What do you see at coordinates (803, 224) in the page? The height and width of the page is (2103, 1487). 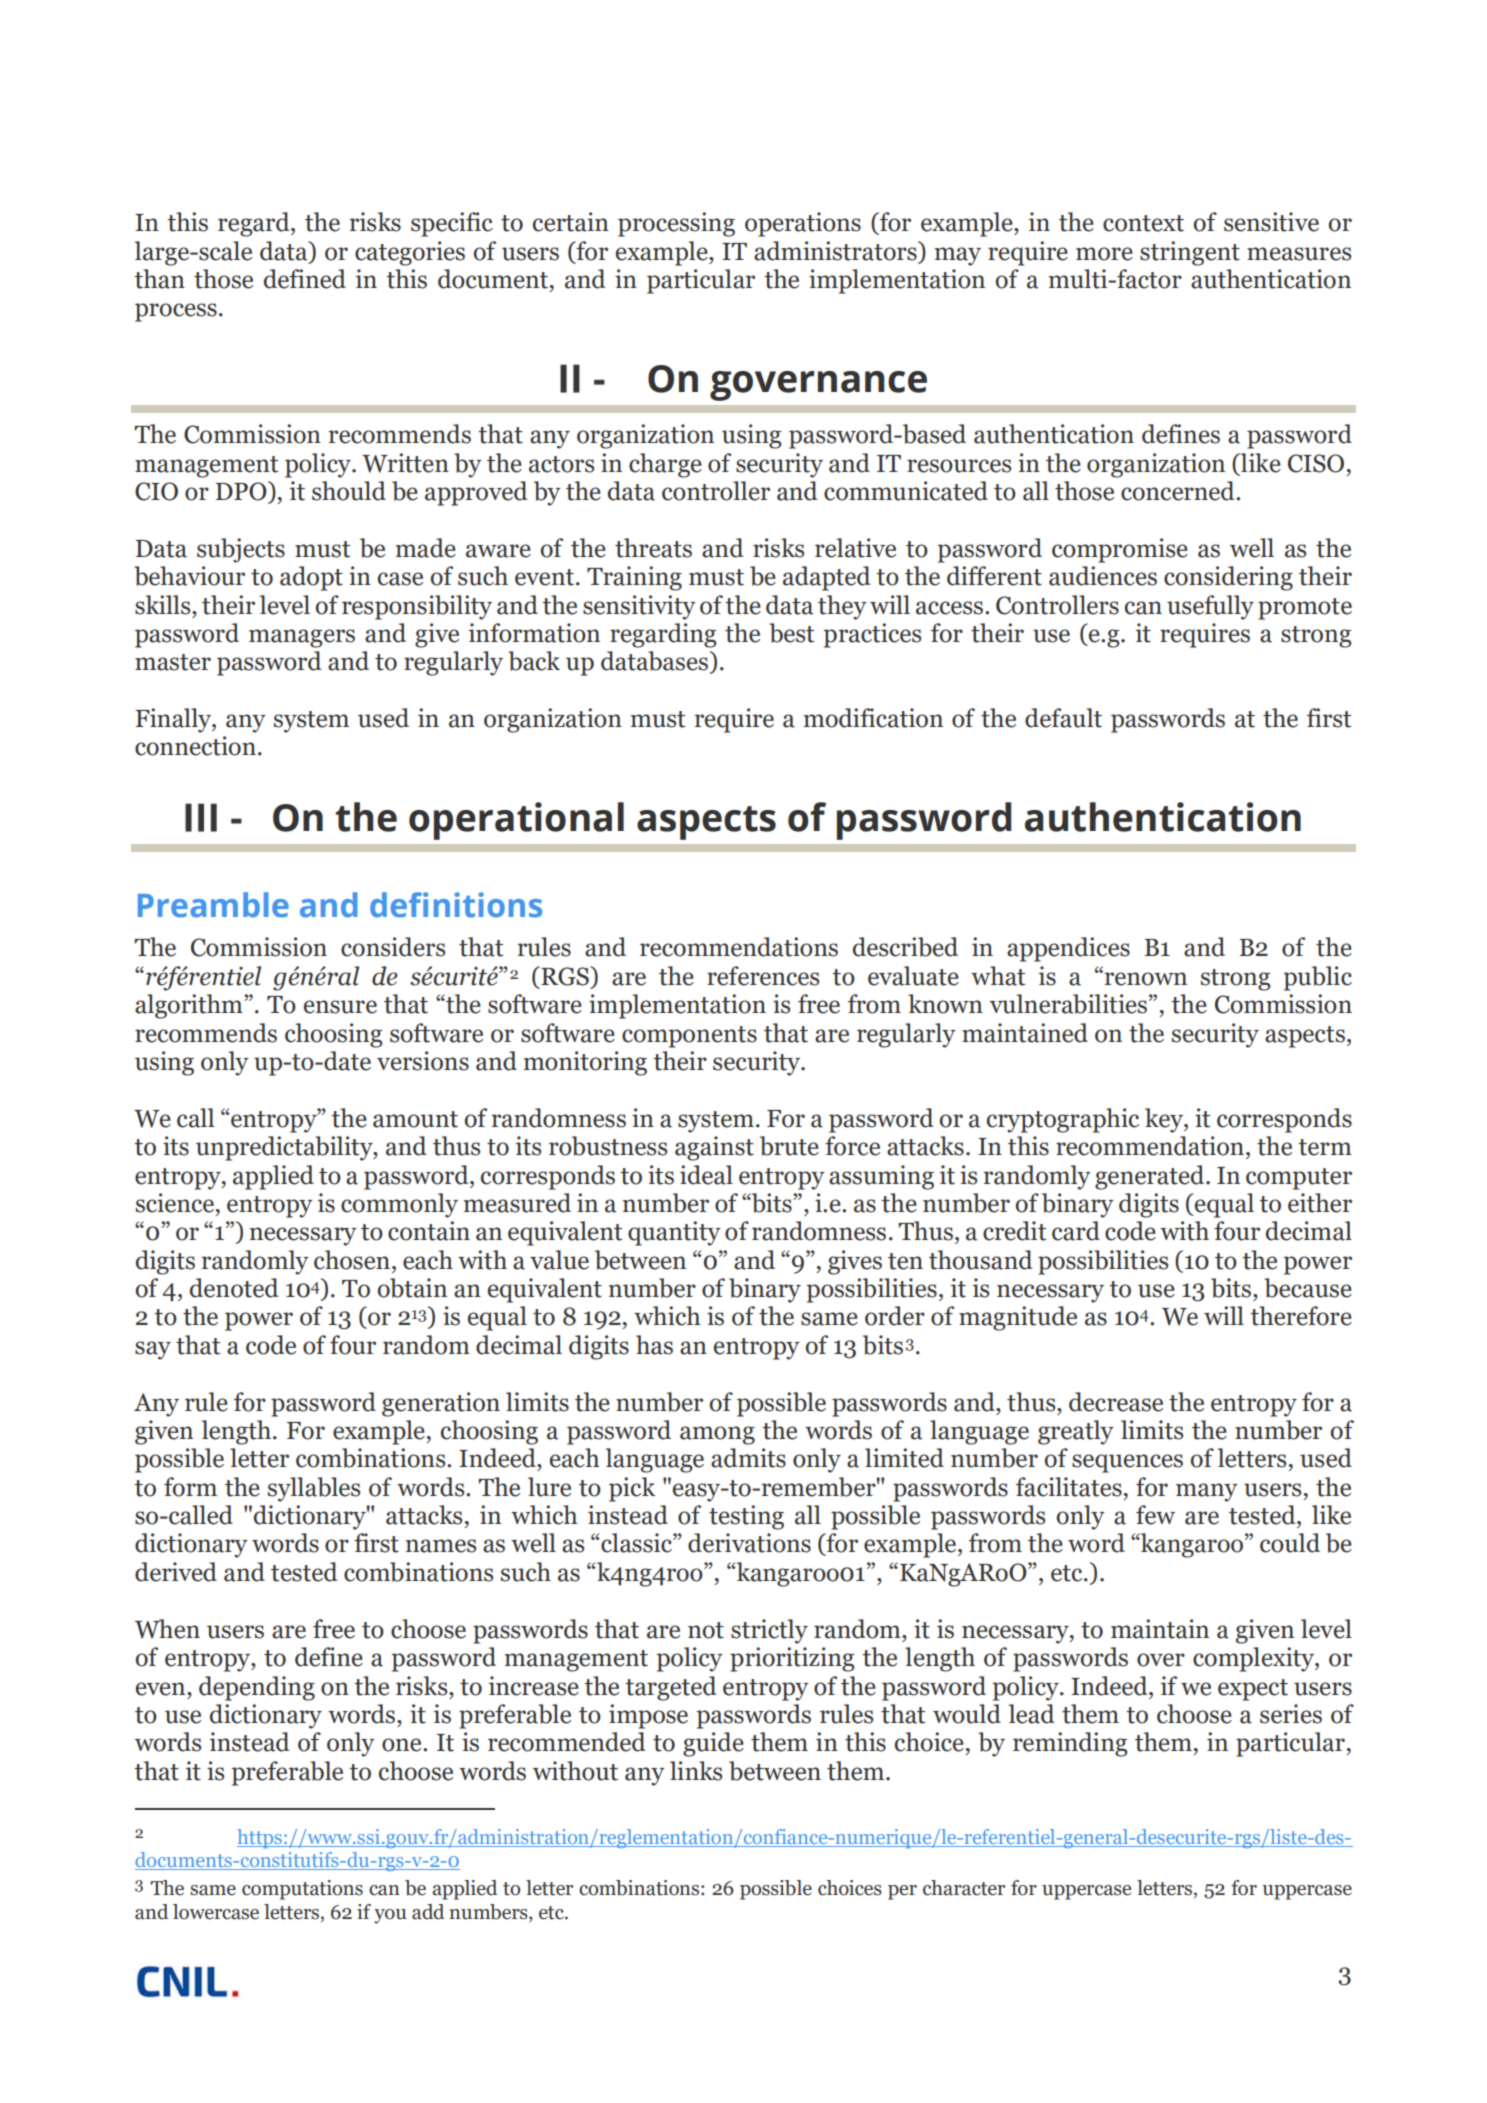 I see `operations` at bounding box center [803, 224].
